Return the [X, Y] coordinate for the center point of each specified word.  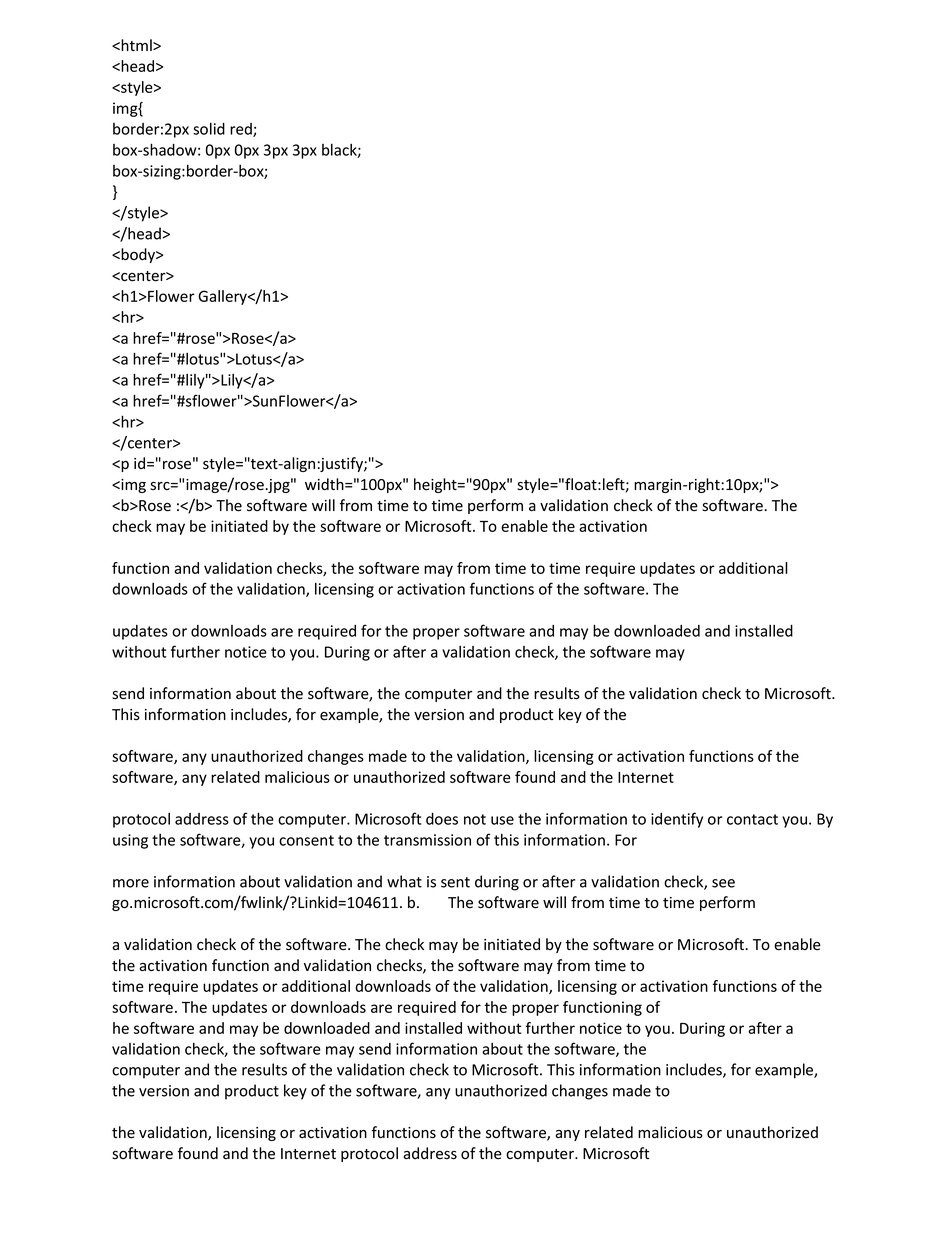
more [131, 883]
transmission [427, 840]
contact [752, 819]
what [404, 881]
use [502, 820]
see [723, 883]
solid [209, 129]
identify [677, 820]
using [130, 841]
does [442, 819]
